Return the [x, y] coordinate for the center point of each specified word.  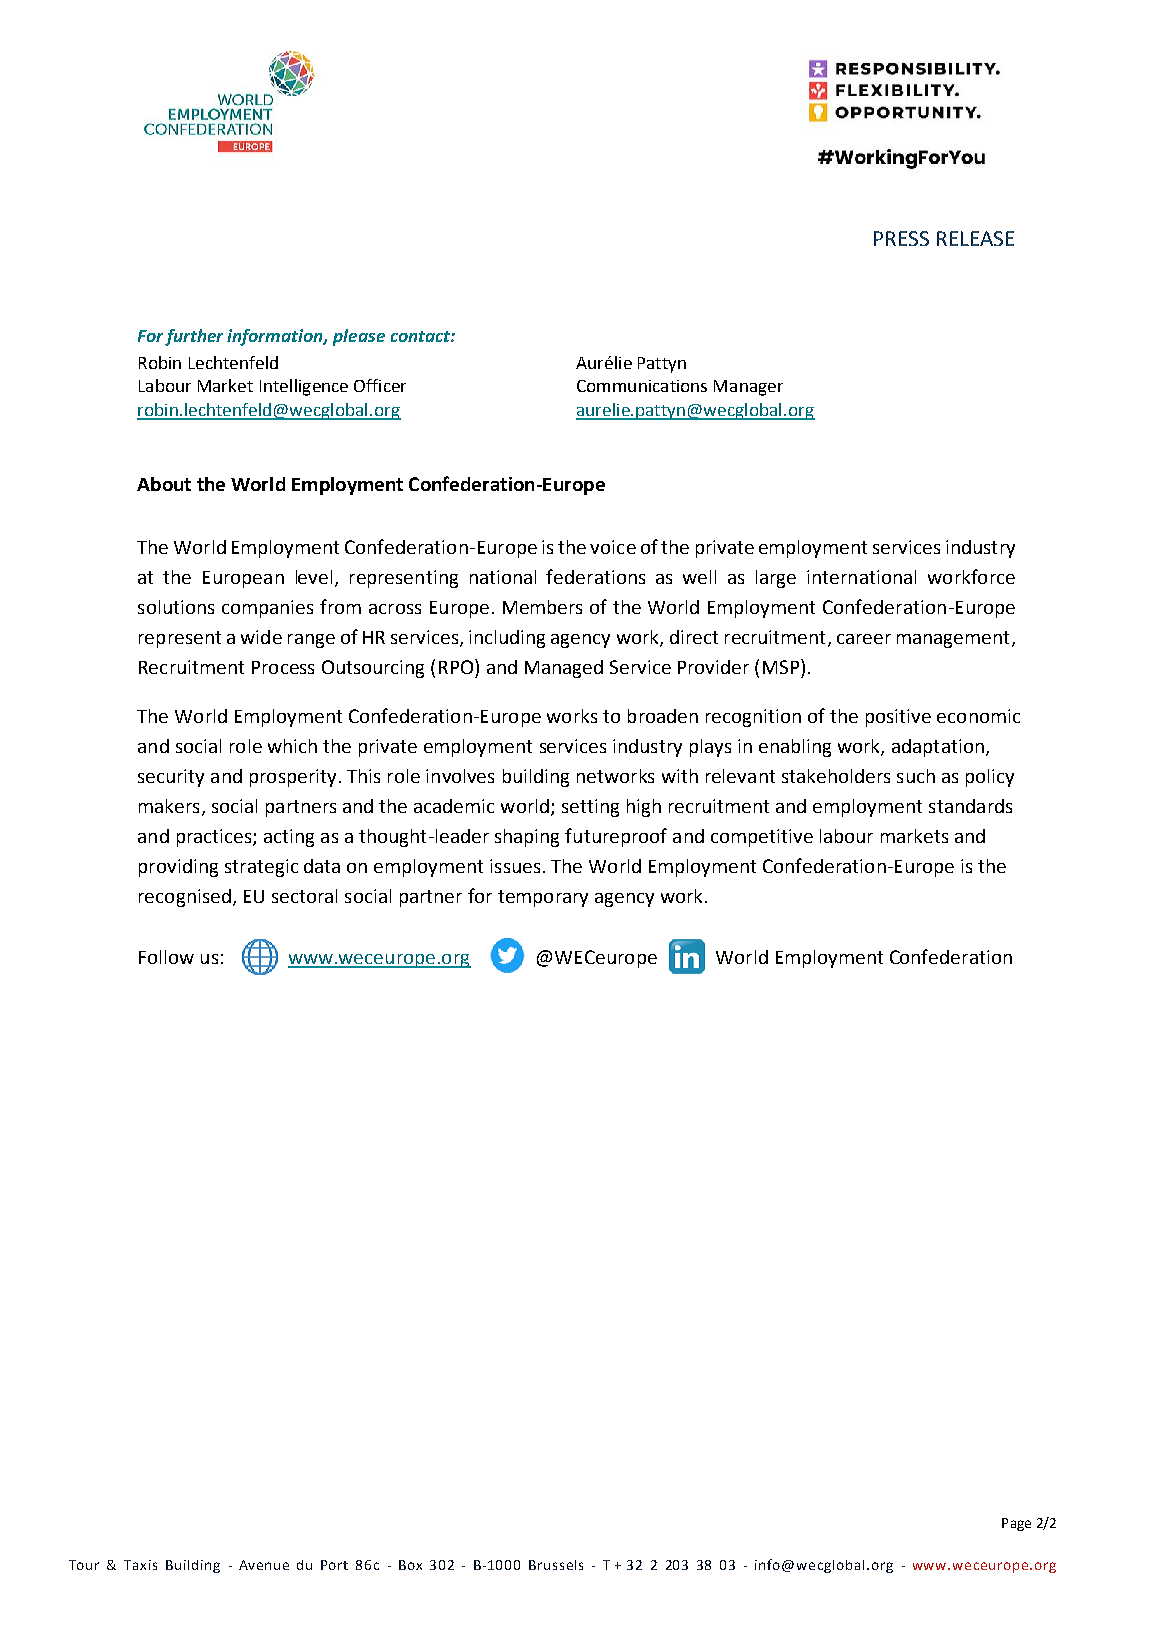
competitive [762, 838]
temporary [543, 898]
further [194, 337]
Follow [166, 957]
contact [421, 336]
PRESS [901, 238]
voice [613, 547]
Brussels [556, 1565]
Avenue [264, 1565]
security [171, 778]
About [164, 484]
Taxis [140, 1565]
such [916, 776]
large [776, 579]
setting [590, 808]
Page [1016, 1524]
